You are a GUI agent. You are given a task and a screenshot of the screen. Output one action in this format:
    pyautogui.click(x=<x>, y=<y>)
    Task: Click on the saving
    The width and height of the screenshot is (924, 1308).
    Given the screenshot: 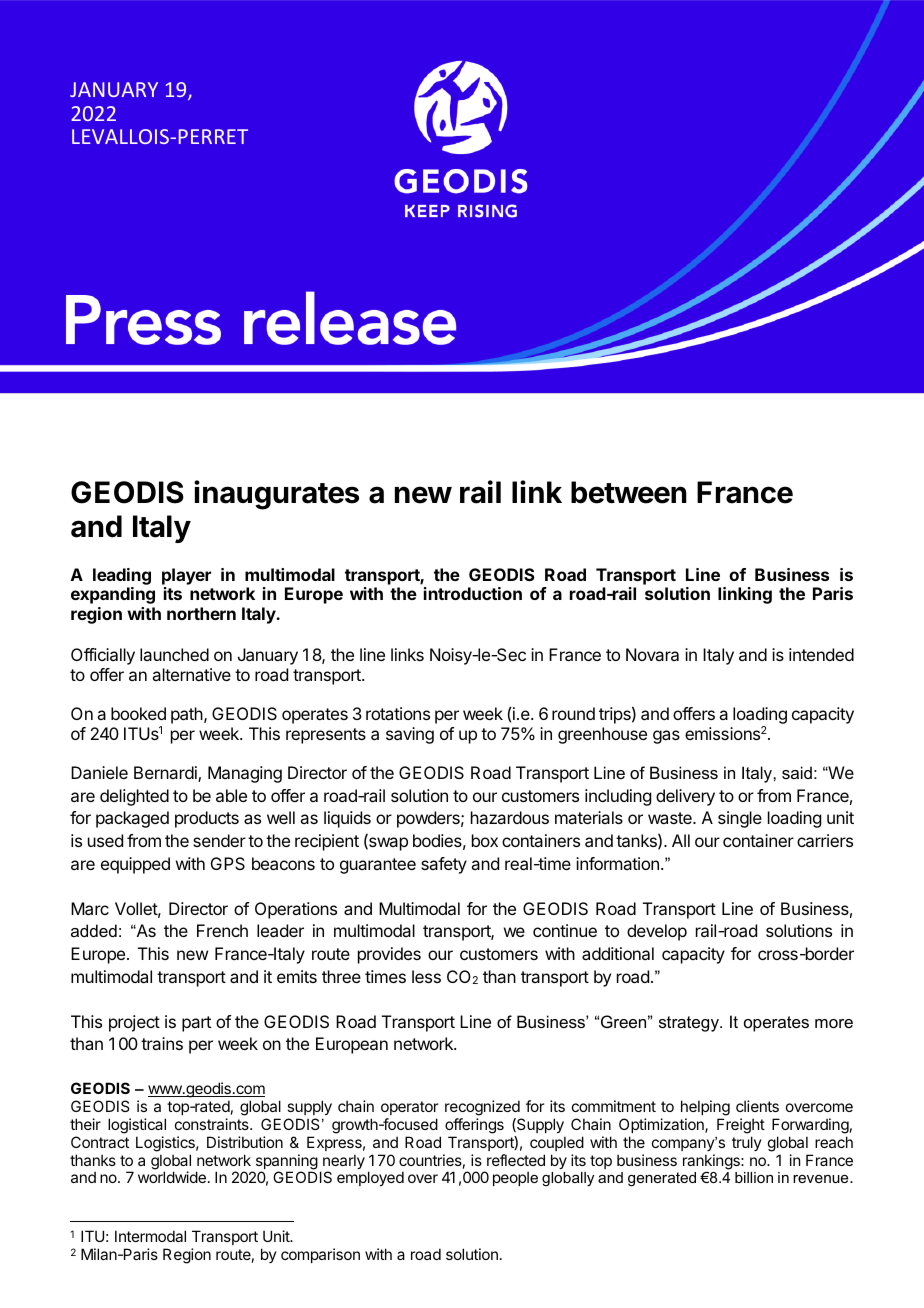 What is the action you would take?
    pyautogui.click(x=410, y=735)
